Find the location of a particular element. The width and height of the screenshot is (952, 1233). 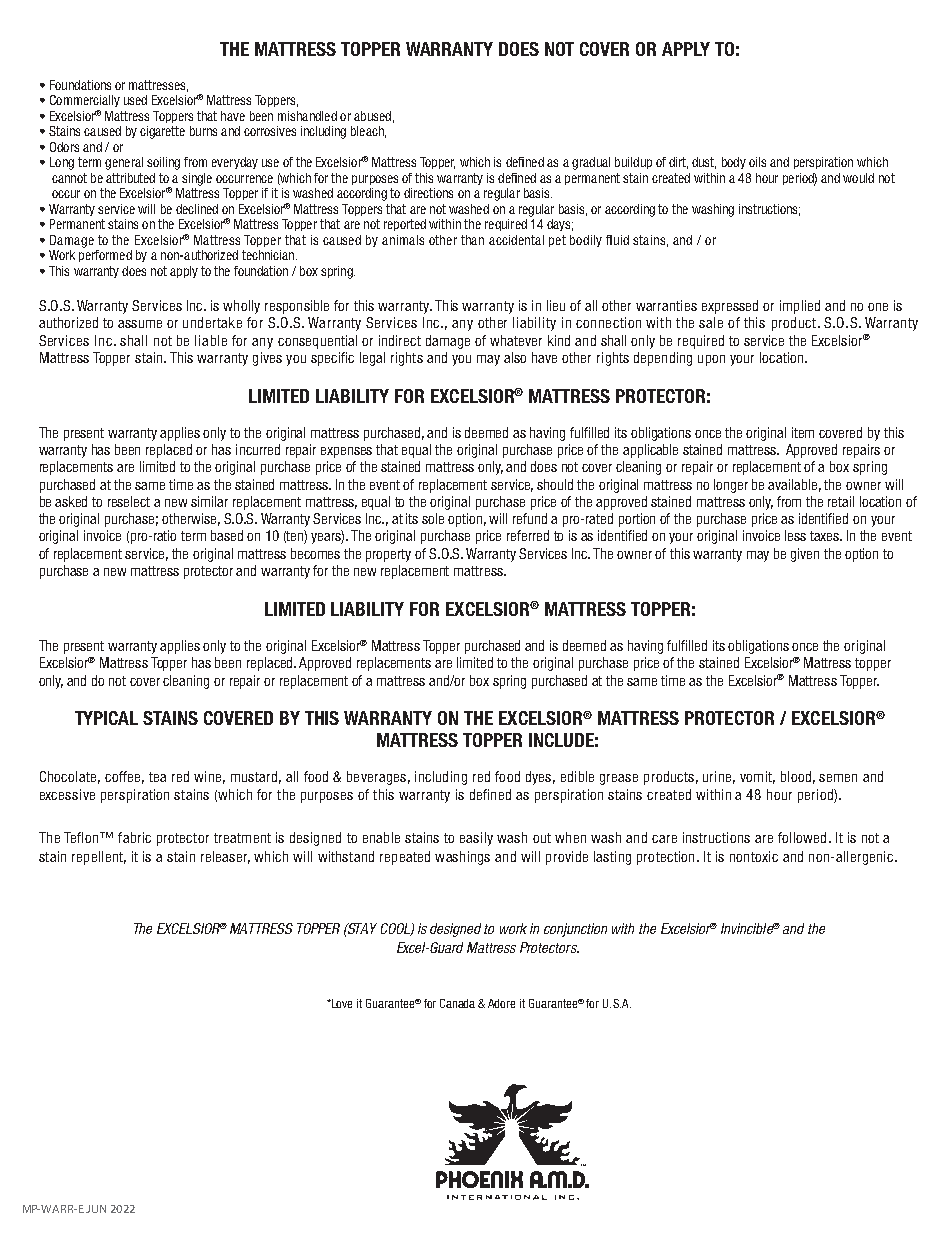

fabric is located at coordinates (134, 837).
